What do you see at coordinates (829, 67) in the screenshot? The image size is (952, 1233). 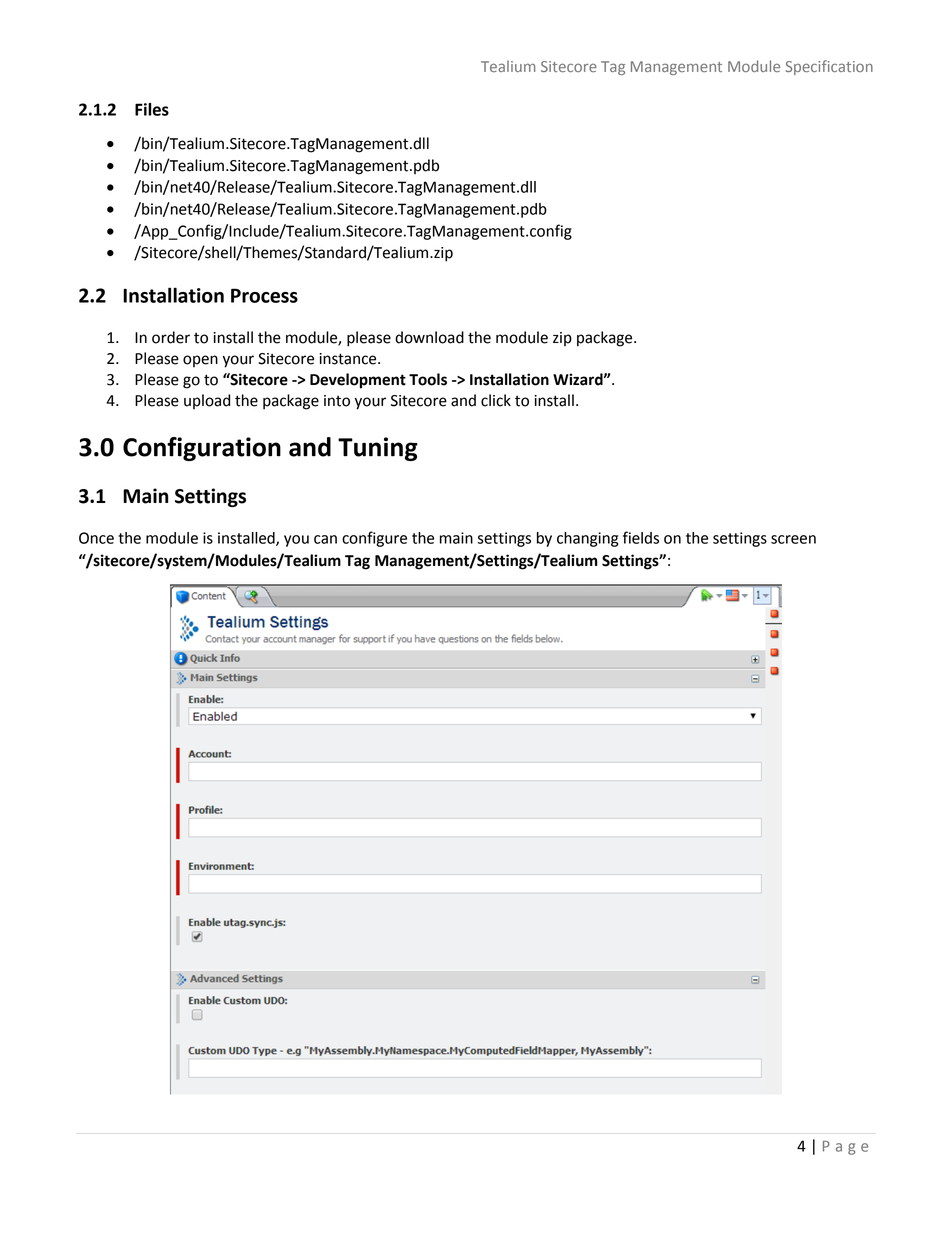 I see `Specification` at bounding box center [829, 67].
